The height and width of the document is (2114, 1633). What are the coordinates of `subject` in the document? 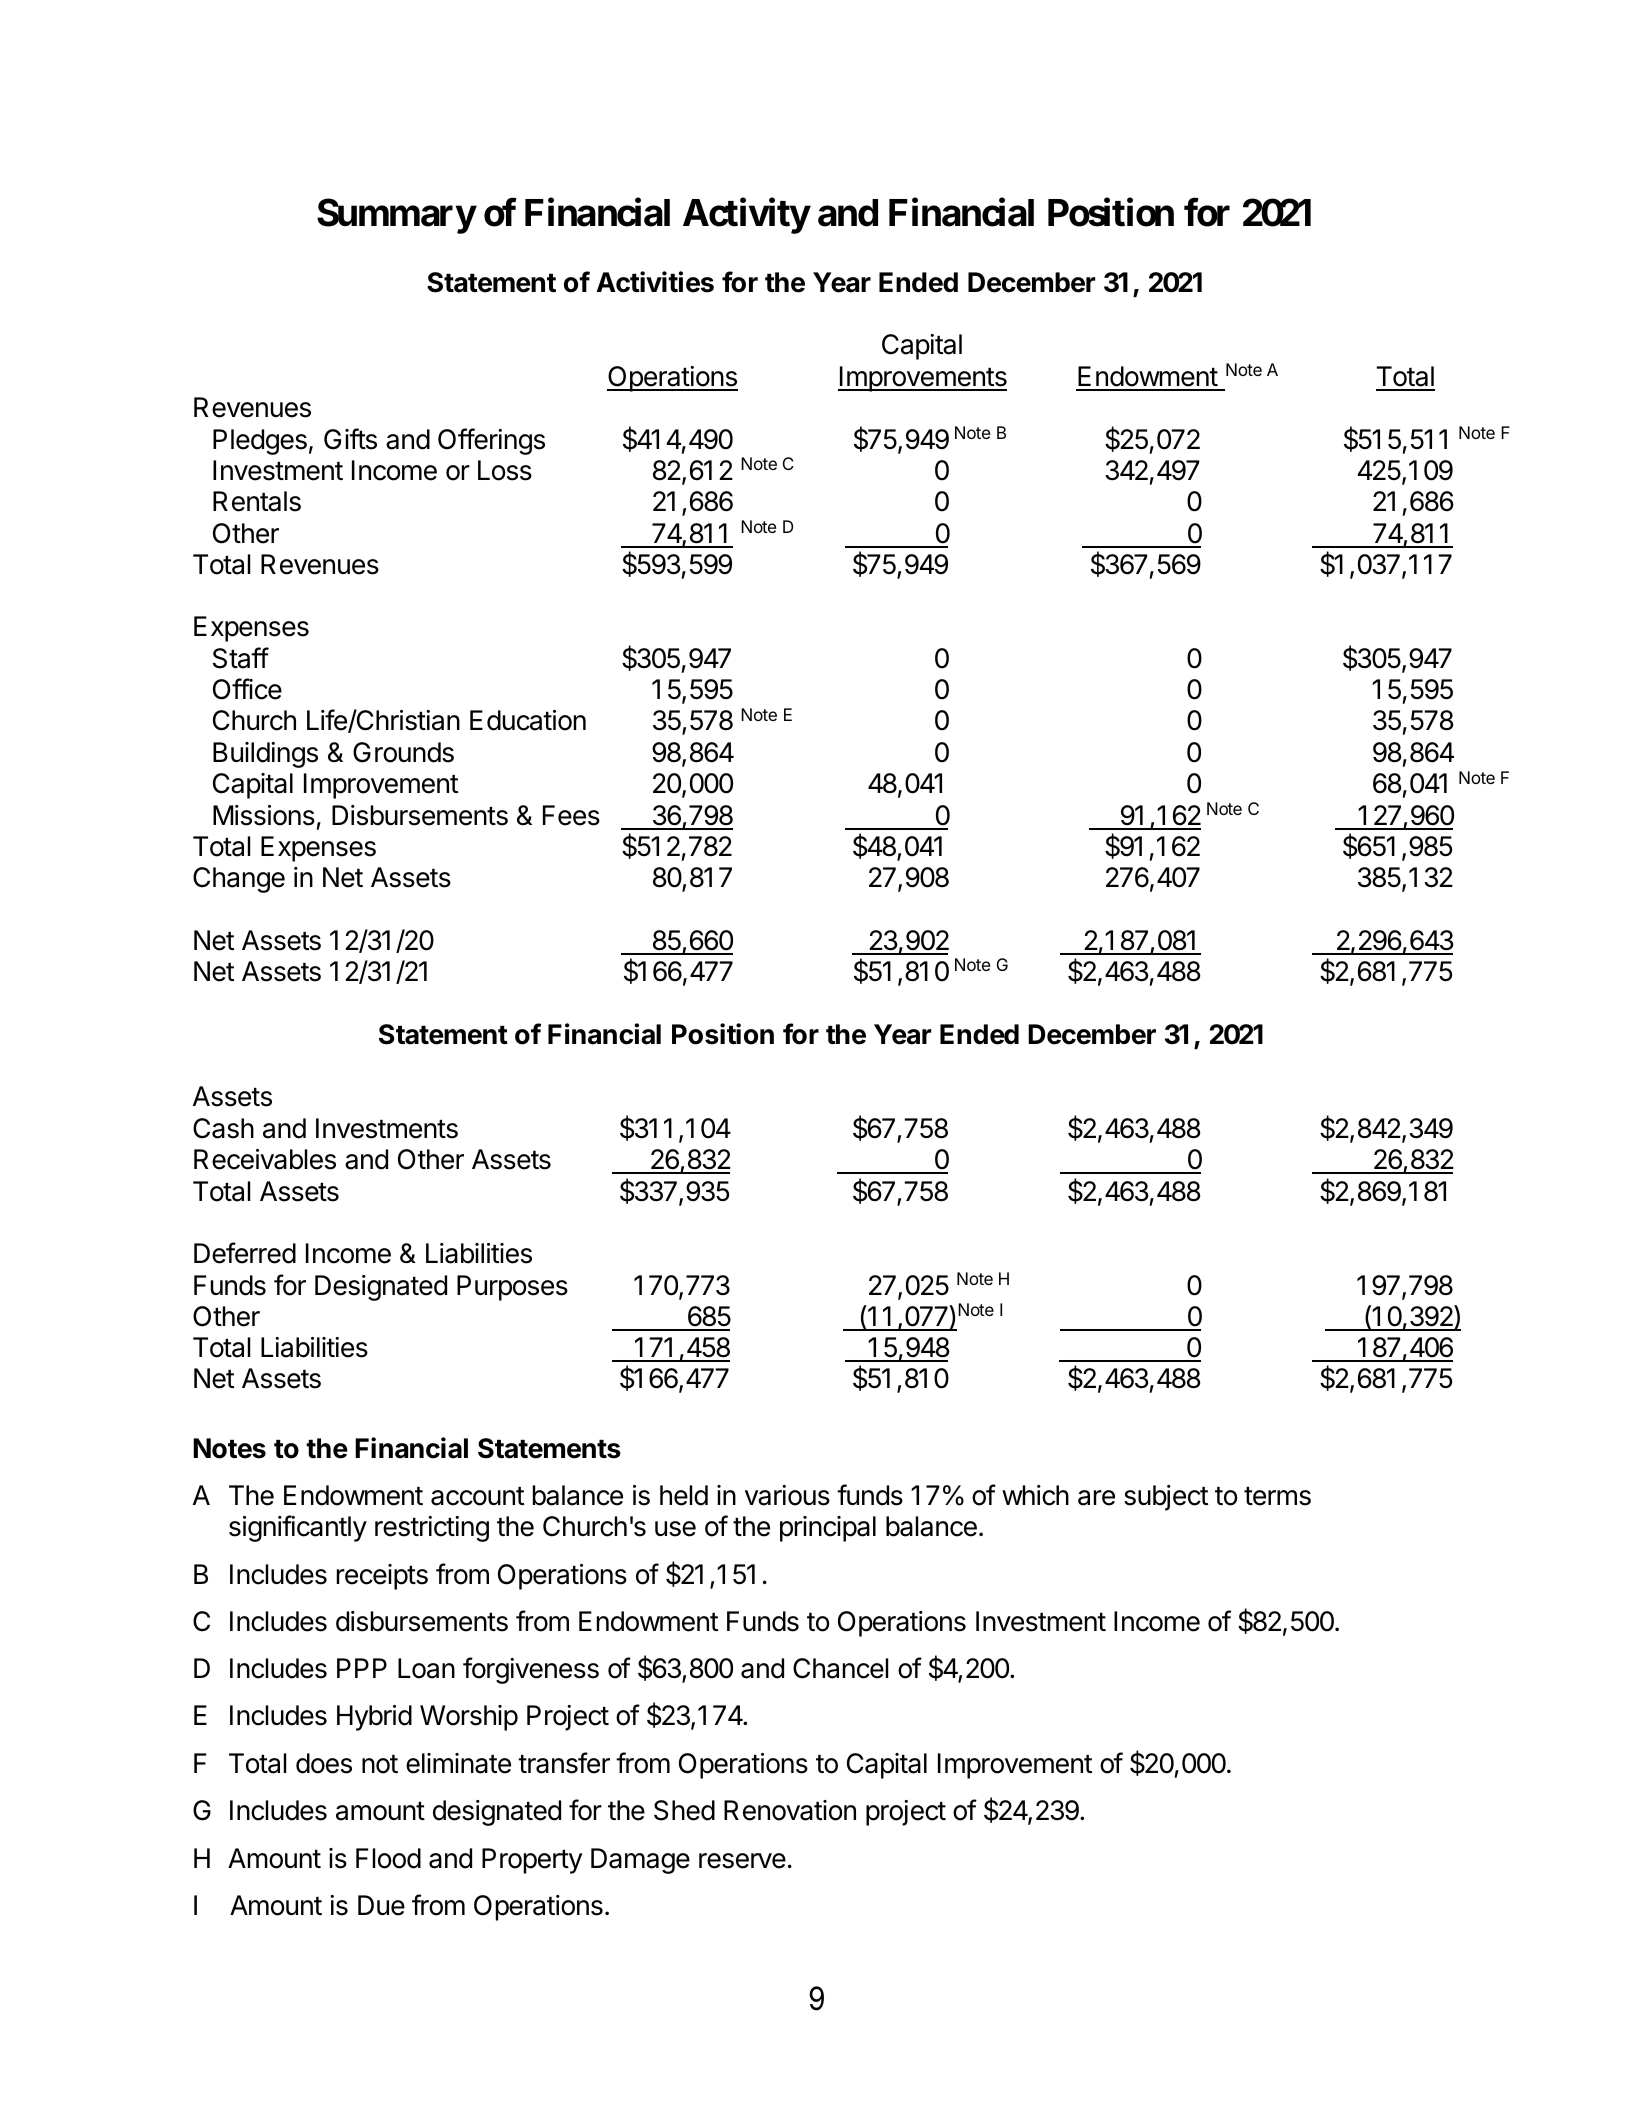 It's located at (1166, 1498).
